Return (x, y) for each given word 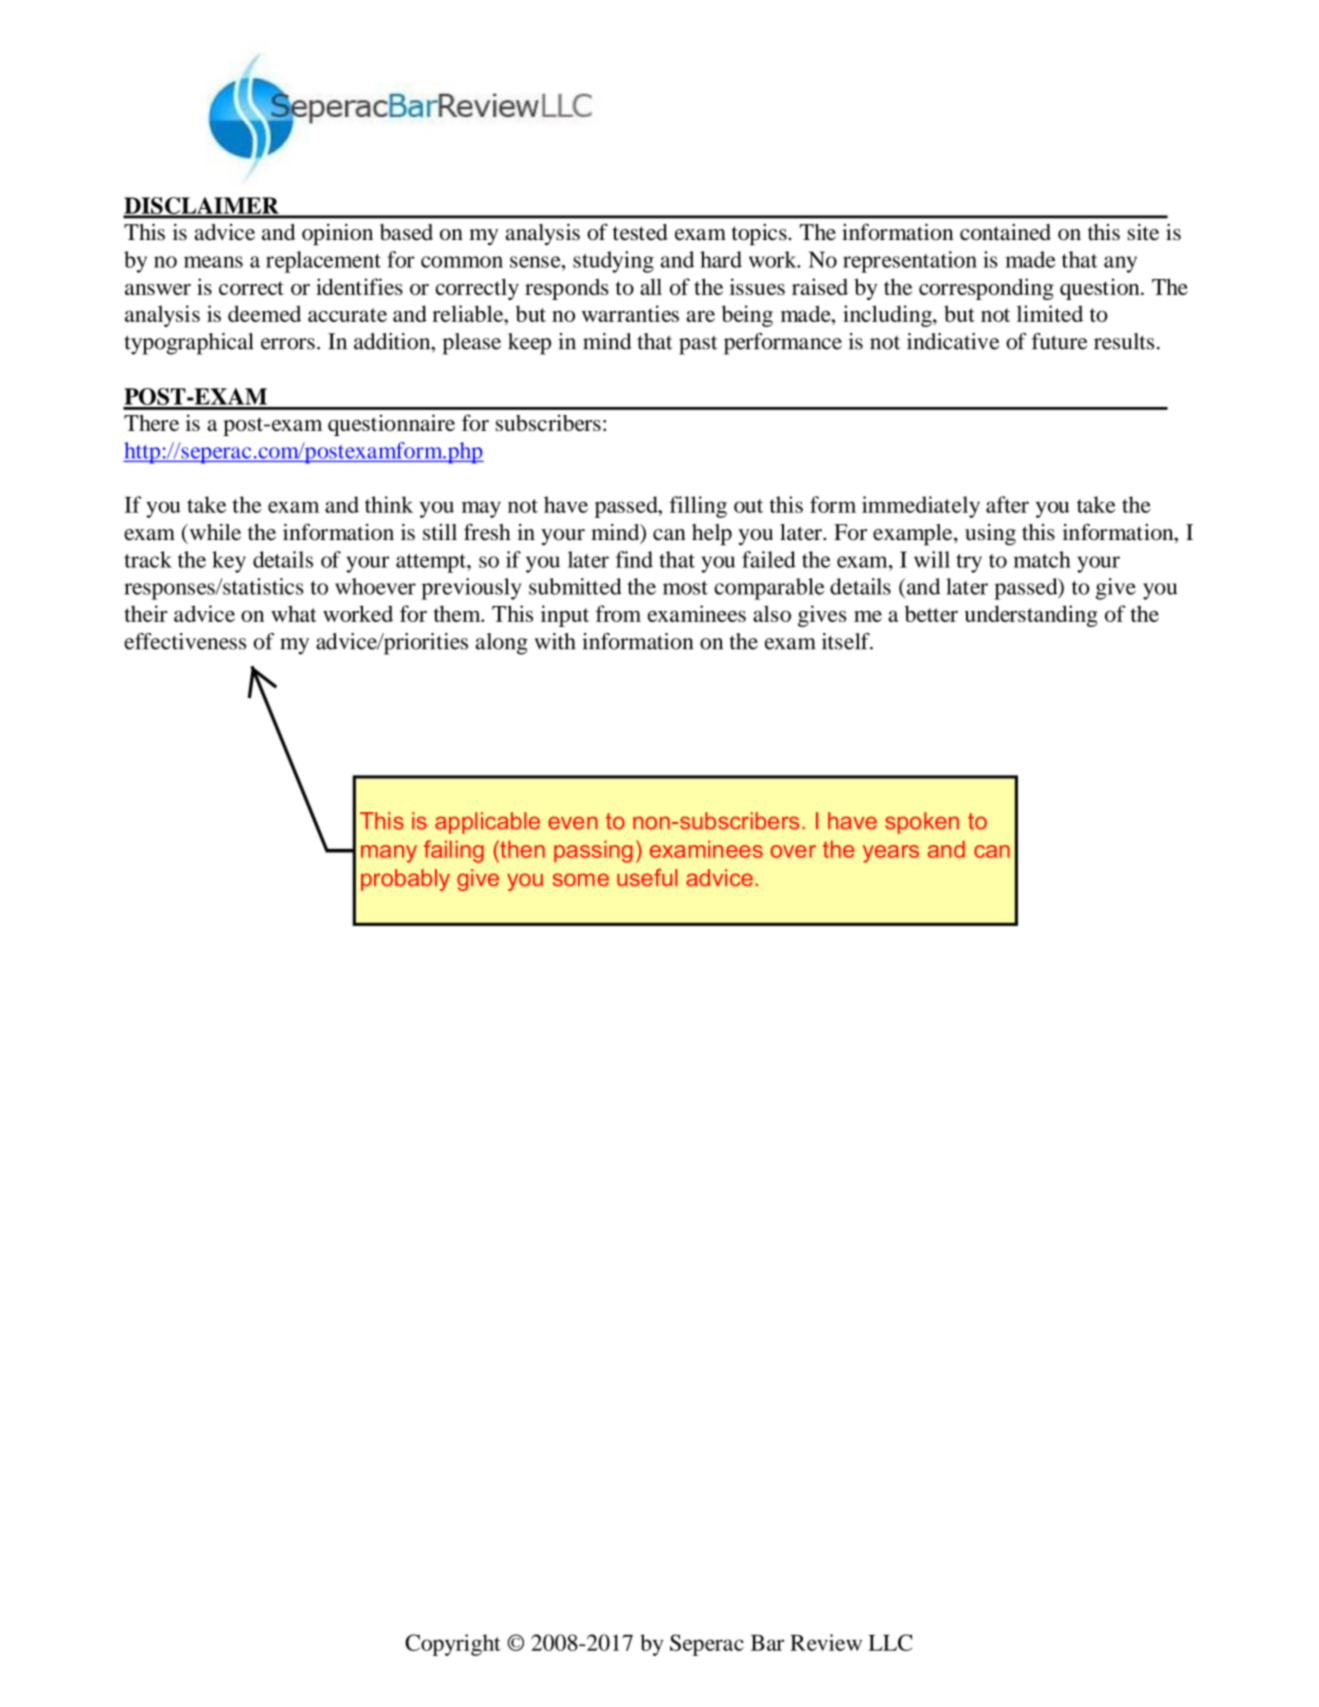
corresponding (986, 289)
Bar (767, 1643)
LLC (890, 1642)
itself (847, 641)
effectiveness (185, 641)
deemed (264, 313)
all (651, 286)
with (555, 641)
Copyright (453, 1645)
